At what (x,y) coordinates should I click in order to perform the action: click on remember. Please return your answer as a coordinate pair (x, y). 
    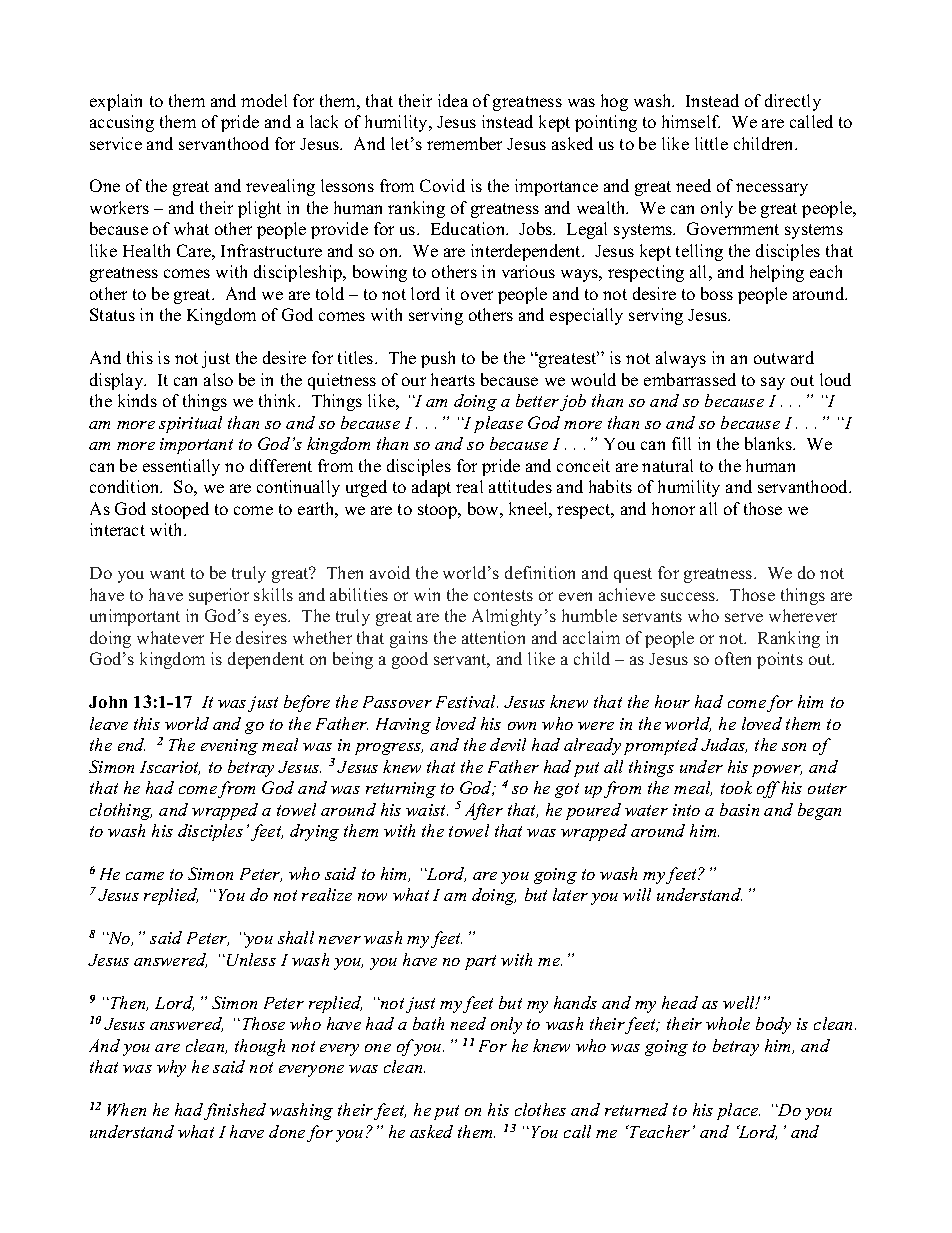
    Looking at the image, I should click on (464, 143).
